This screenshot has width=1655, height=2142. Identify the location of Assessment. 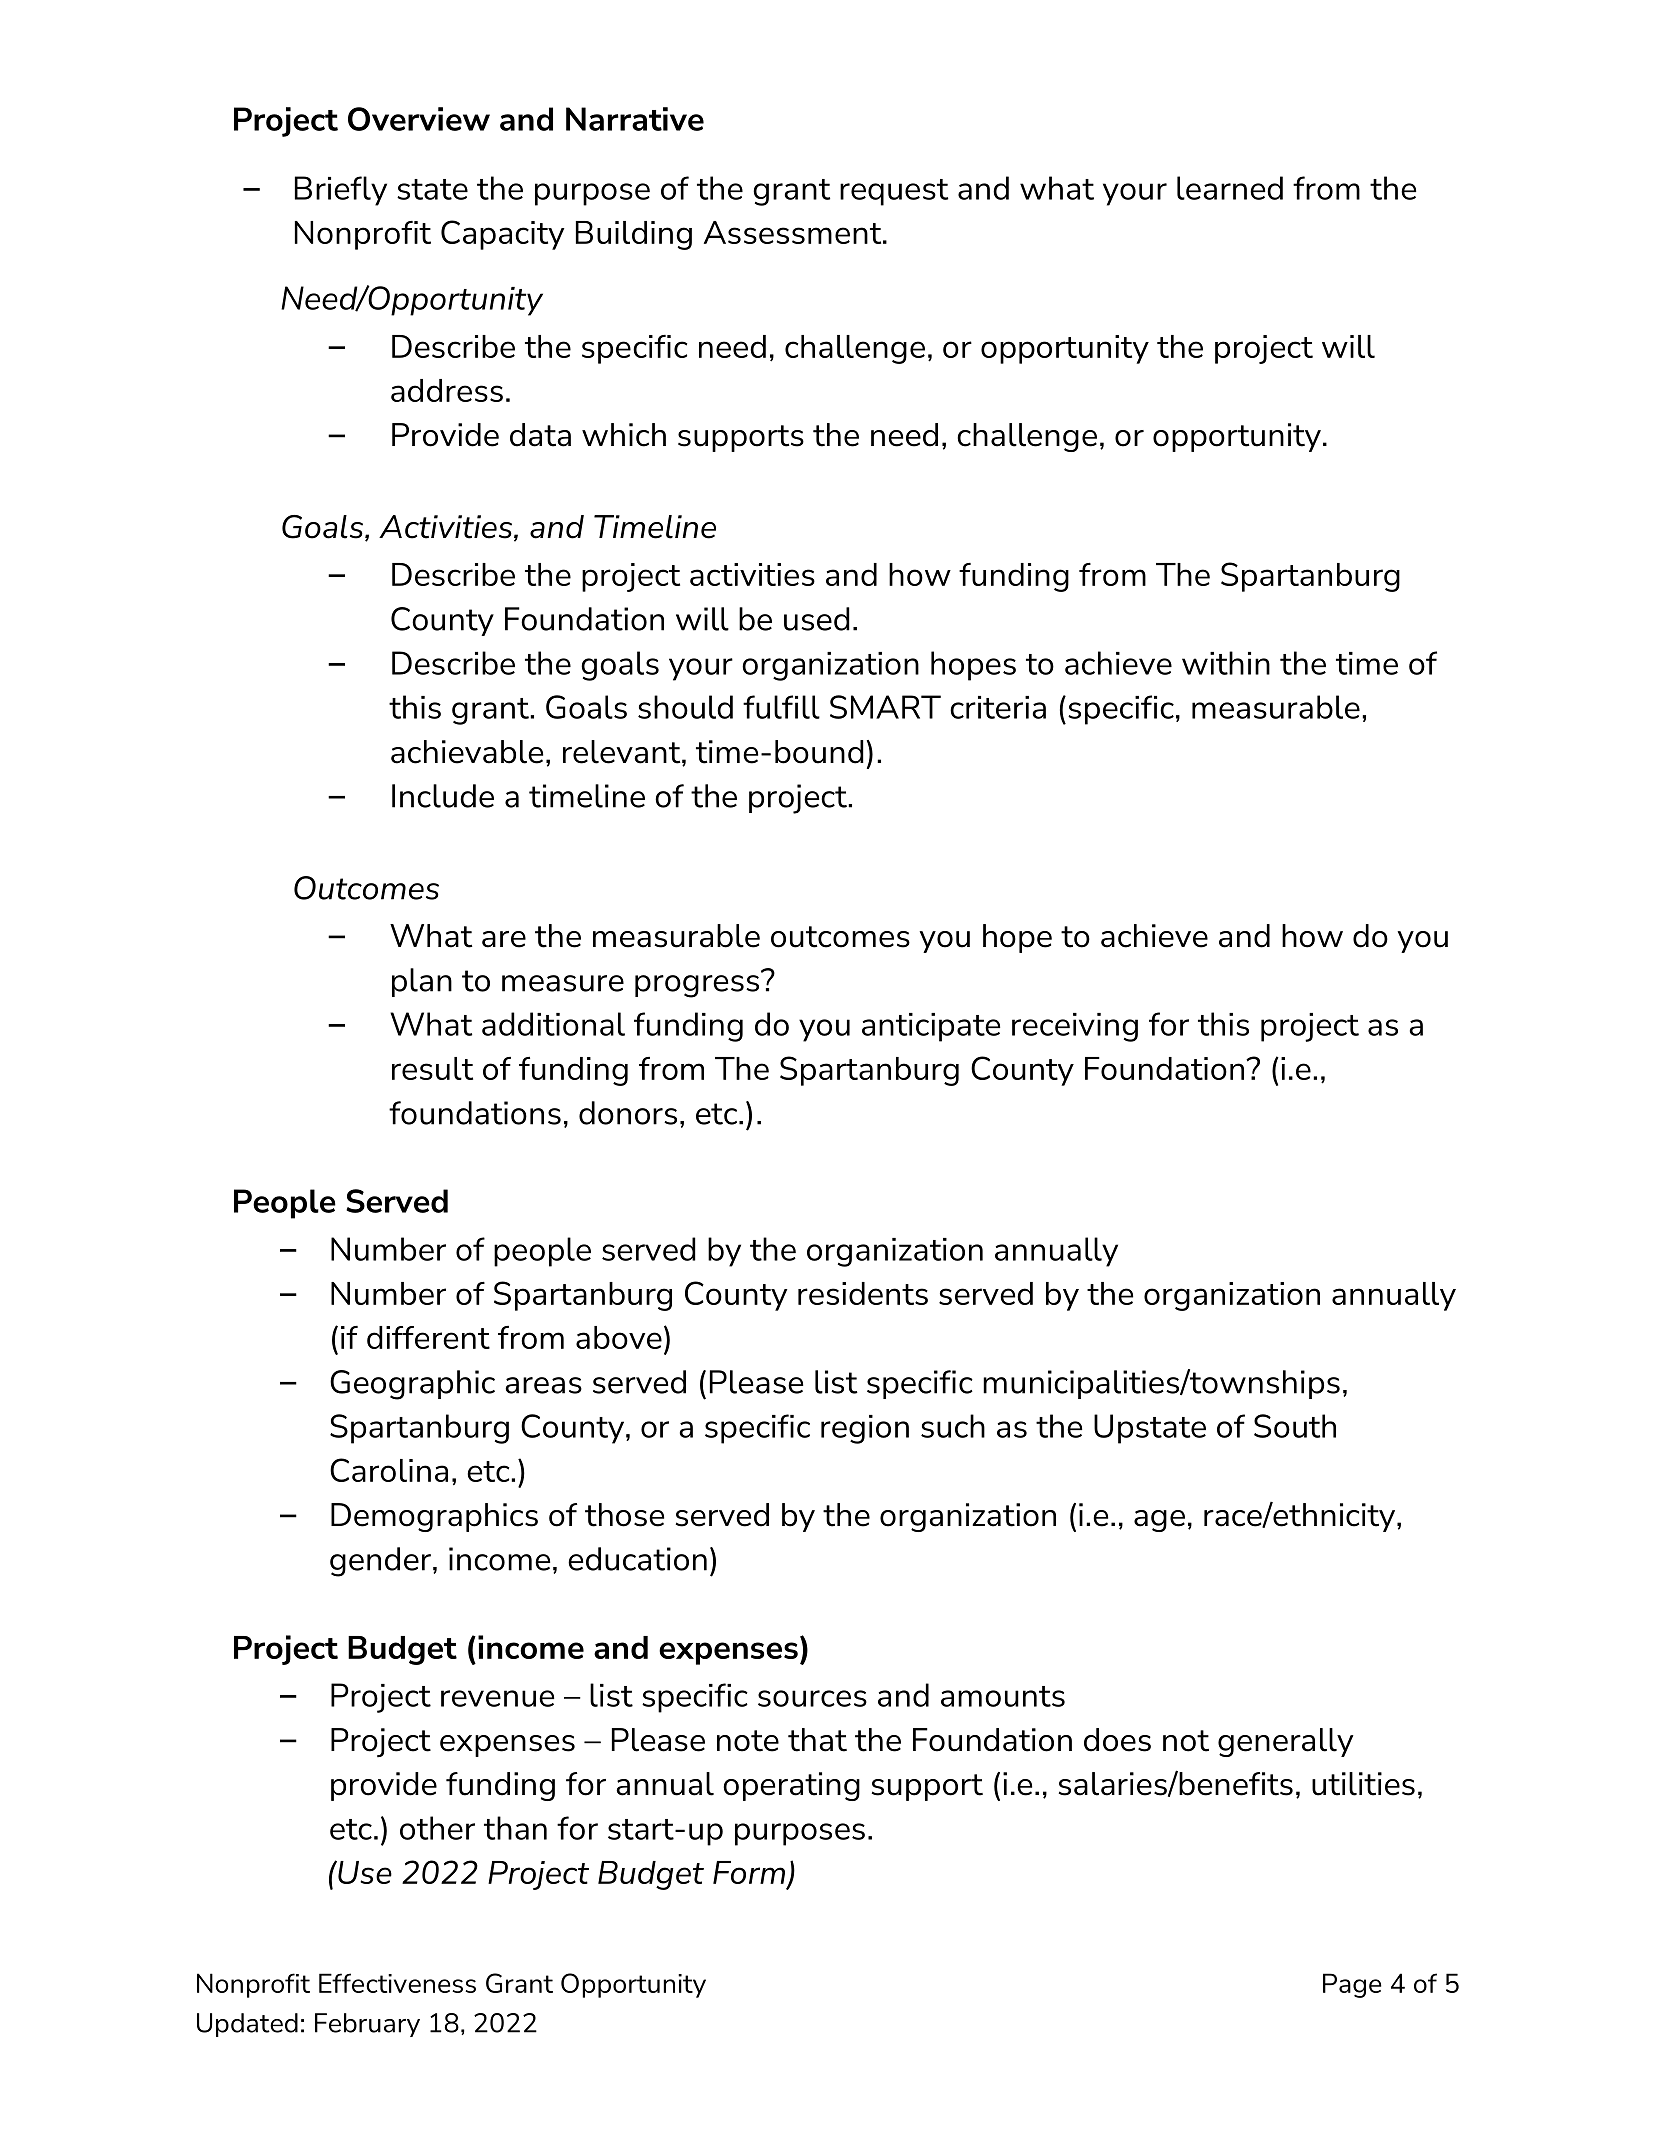
(794, 232).
